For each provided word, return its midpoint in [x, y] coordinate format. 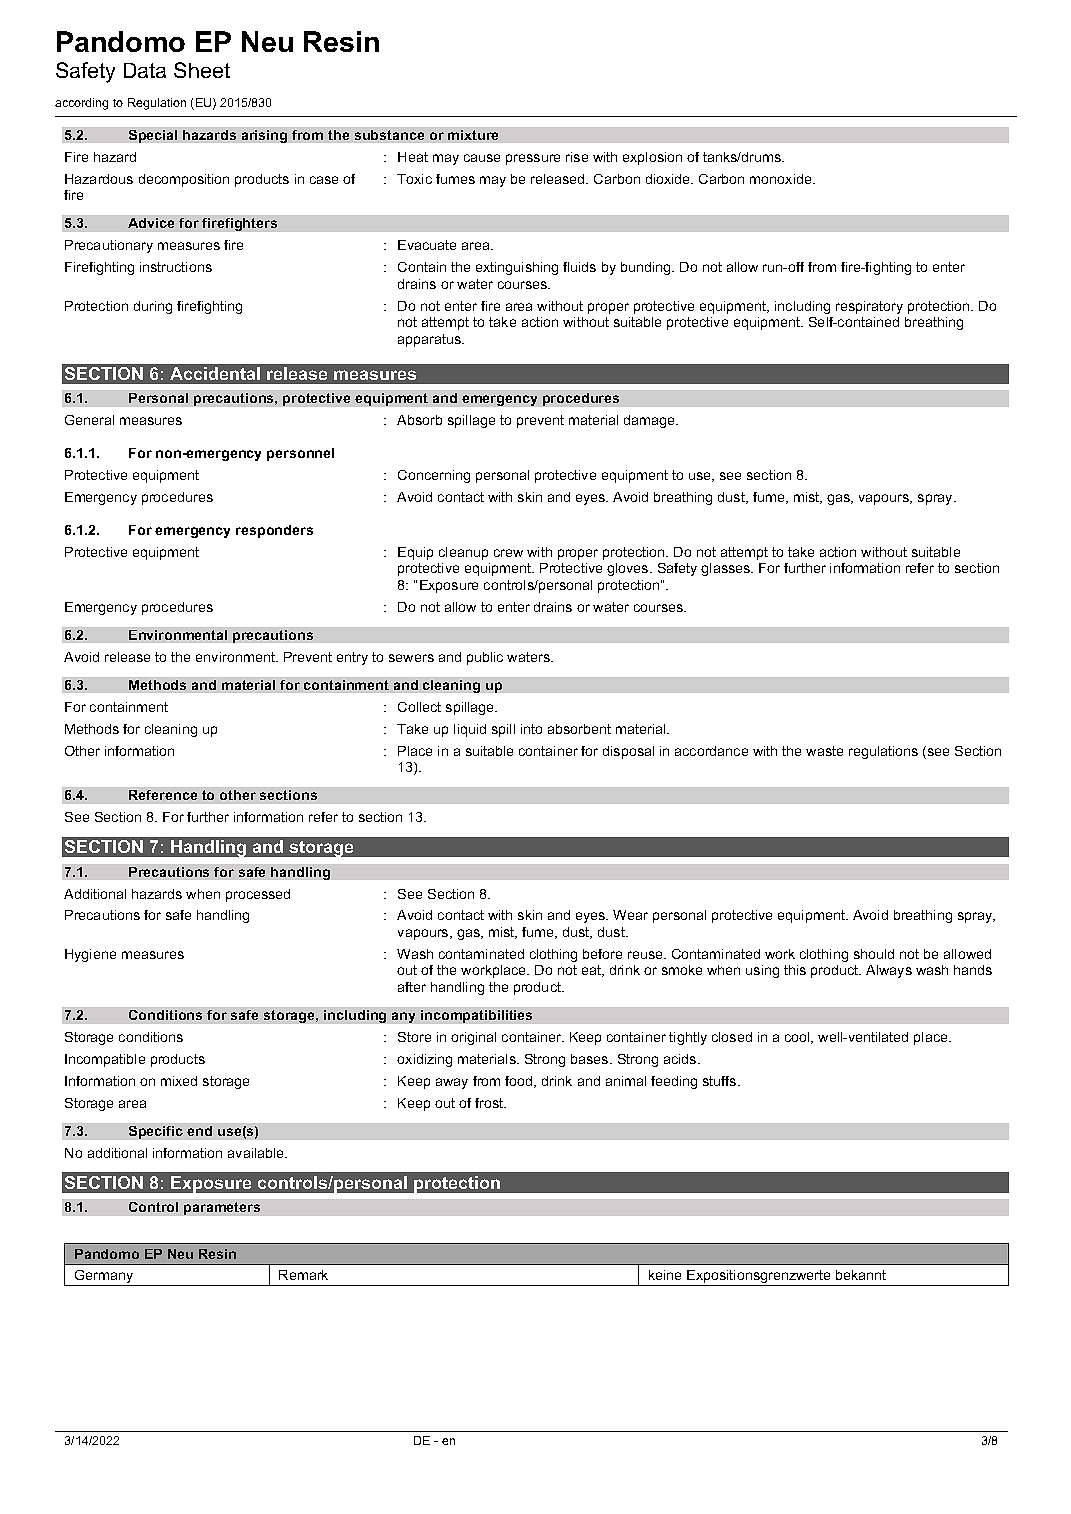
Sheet [202, 70]
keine [665, 1275]
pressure [533, 159]
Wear [630, 915]
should [874, 954]
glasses [727, 569]
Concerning [434, 476]
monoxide [782, 179]
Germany [104, 1278]
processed [258, 895]
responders [274, 531]
